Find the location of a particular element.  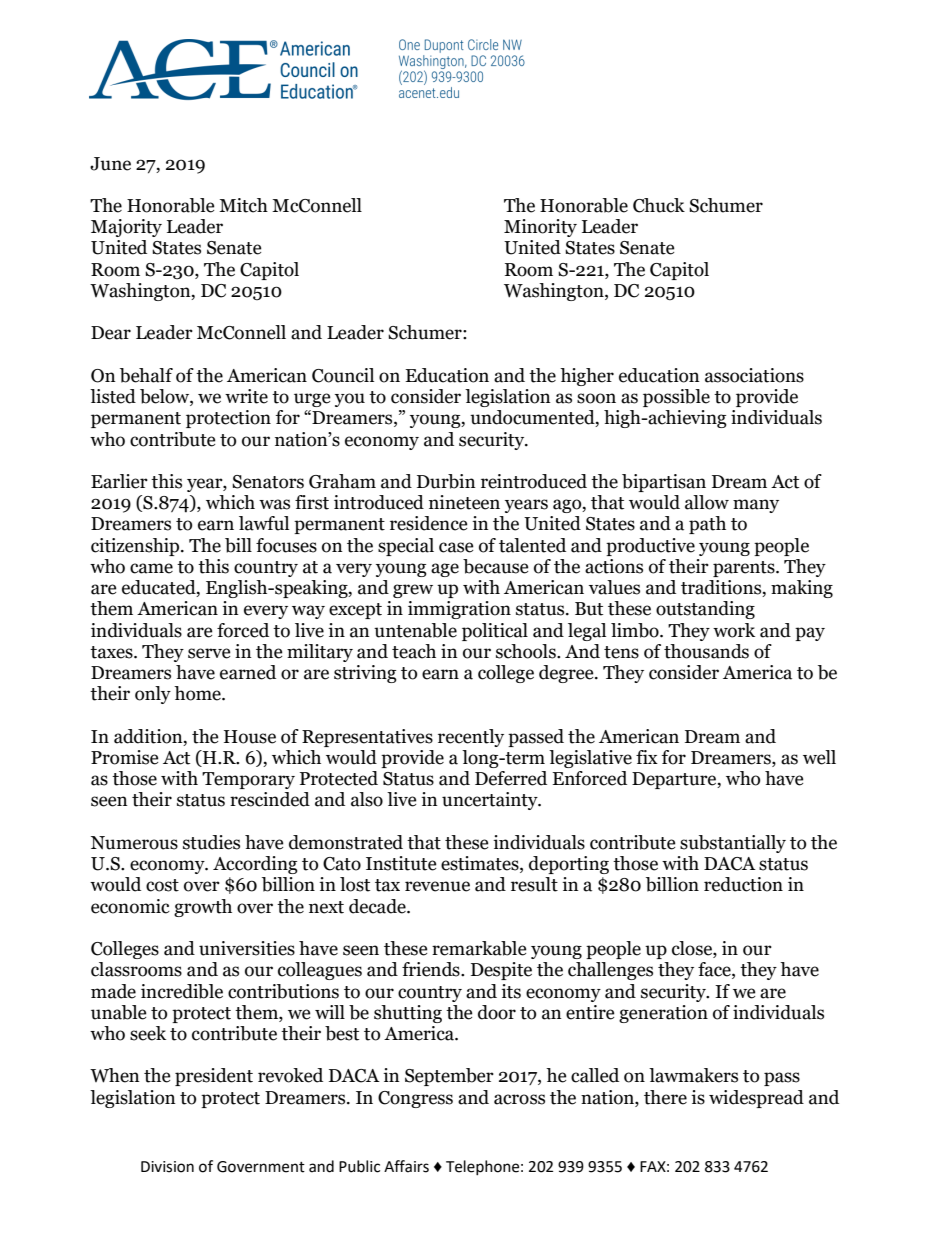

behalf is located at coordinates (146, 375).
